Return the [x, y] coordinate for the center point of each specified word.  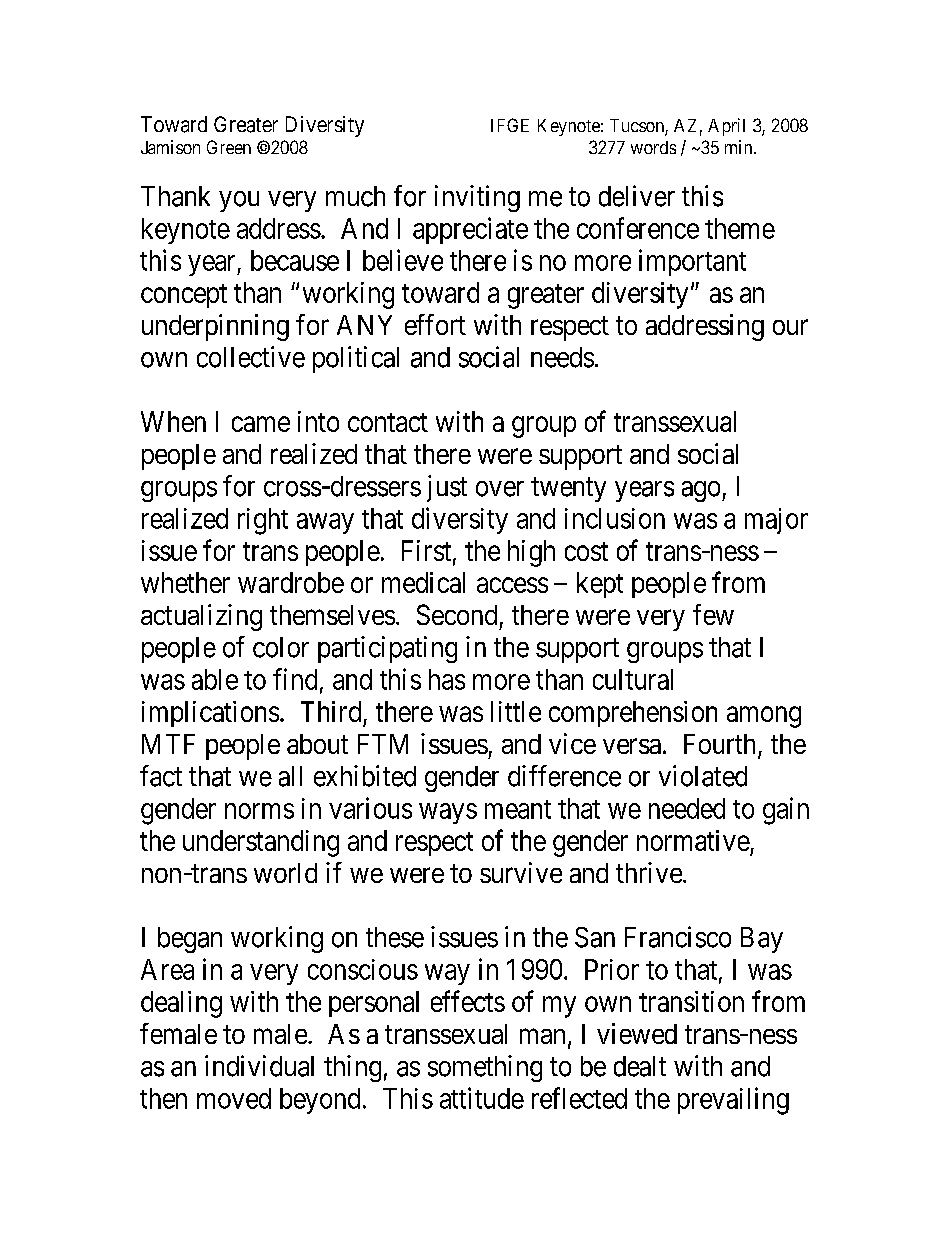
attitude [482, 1098]
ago [701, 491]
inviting [477, 198]
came [261, 424]
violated [703, 776]
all [290, 776]
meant [518, 809]
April [726, 127]
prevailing [733, 1101]
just [447, 488]
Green [229, 147]
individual [259, 1066]
